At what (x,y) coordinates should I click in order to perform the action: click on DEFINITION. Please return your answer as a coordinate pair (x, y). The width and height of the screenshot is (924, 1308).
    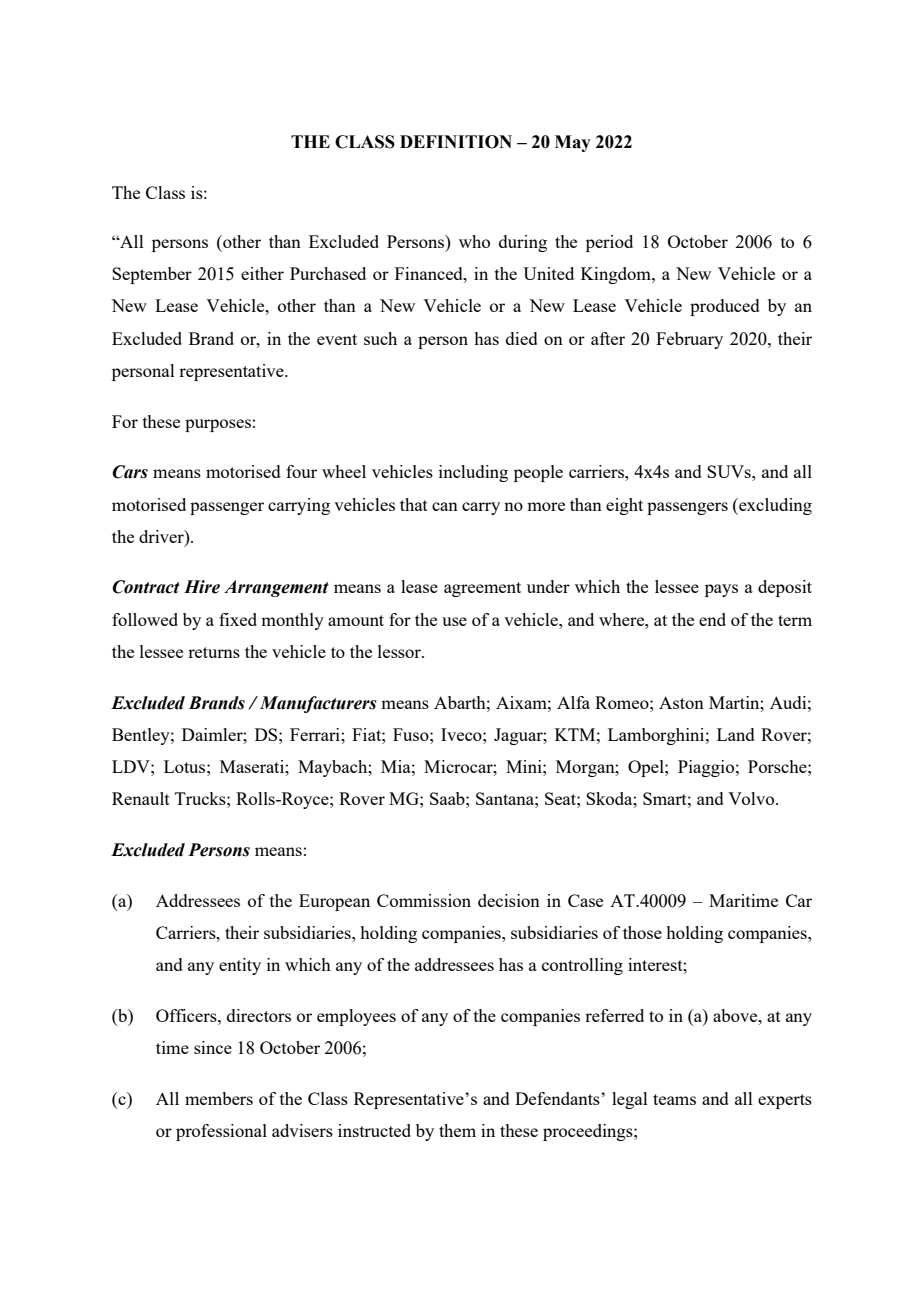
    Looking at the image, I should click on (456, 142).
